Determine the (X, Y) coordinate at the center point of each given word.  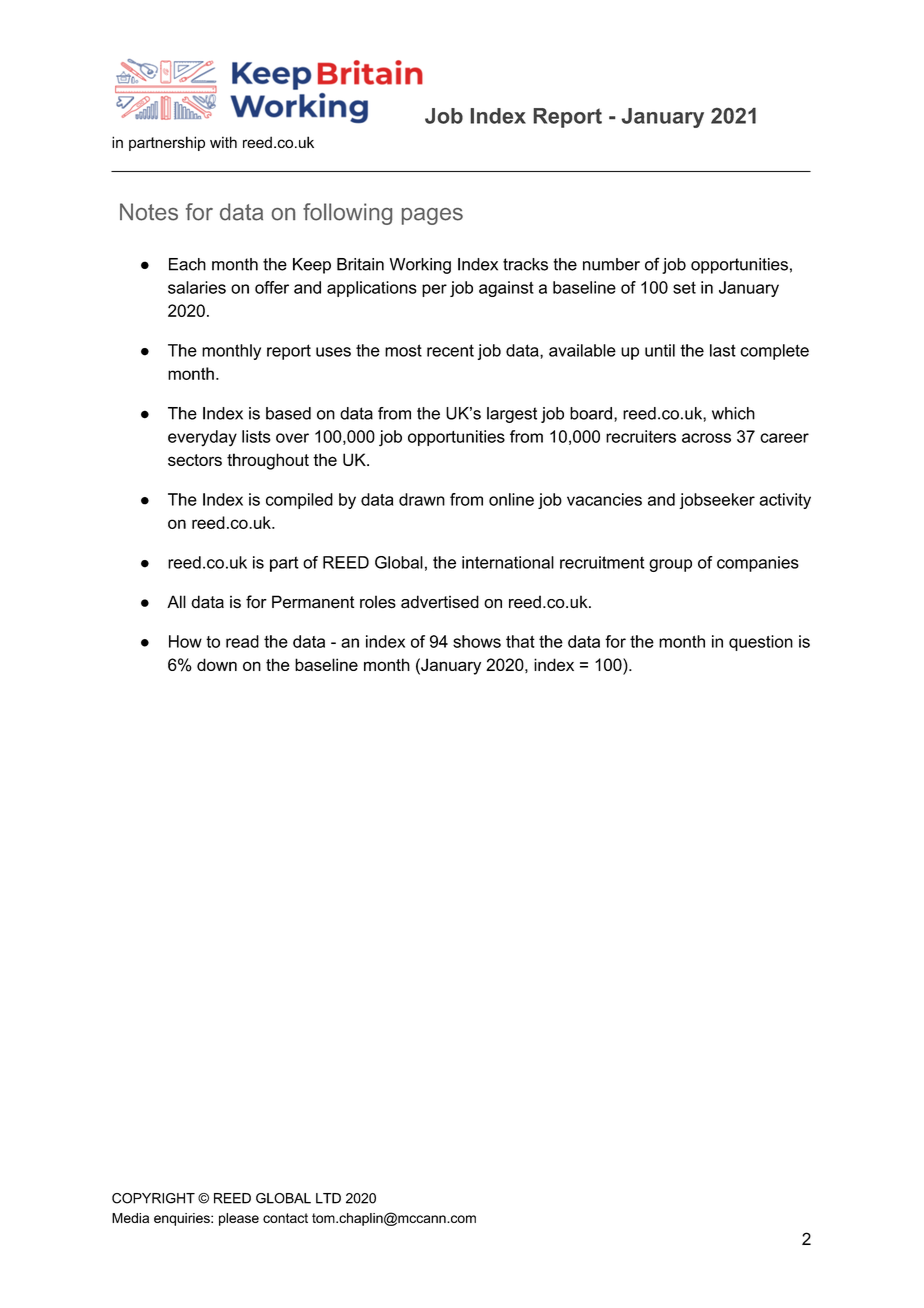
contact (285, 1218)
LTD (328, 1198)
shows (477, 641)
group (670, 565)
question (761, 643)
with (223, 142)
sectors (195, 460)
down (217, 664)
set (684, 287)
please (239, 1219)
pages (432, 216)
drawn (422, 499)
